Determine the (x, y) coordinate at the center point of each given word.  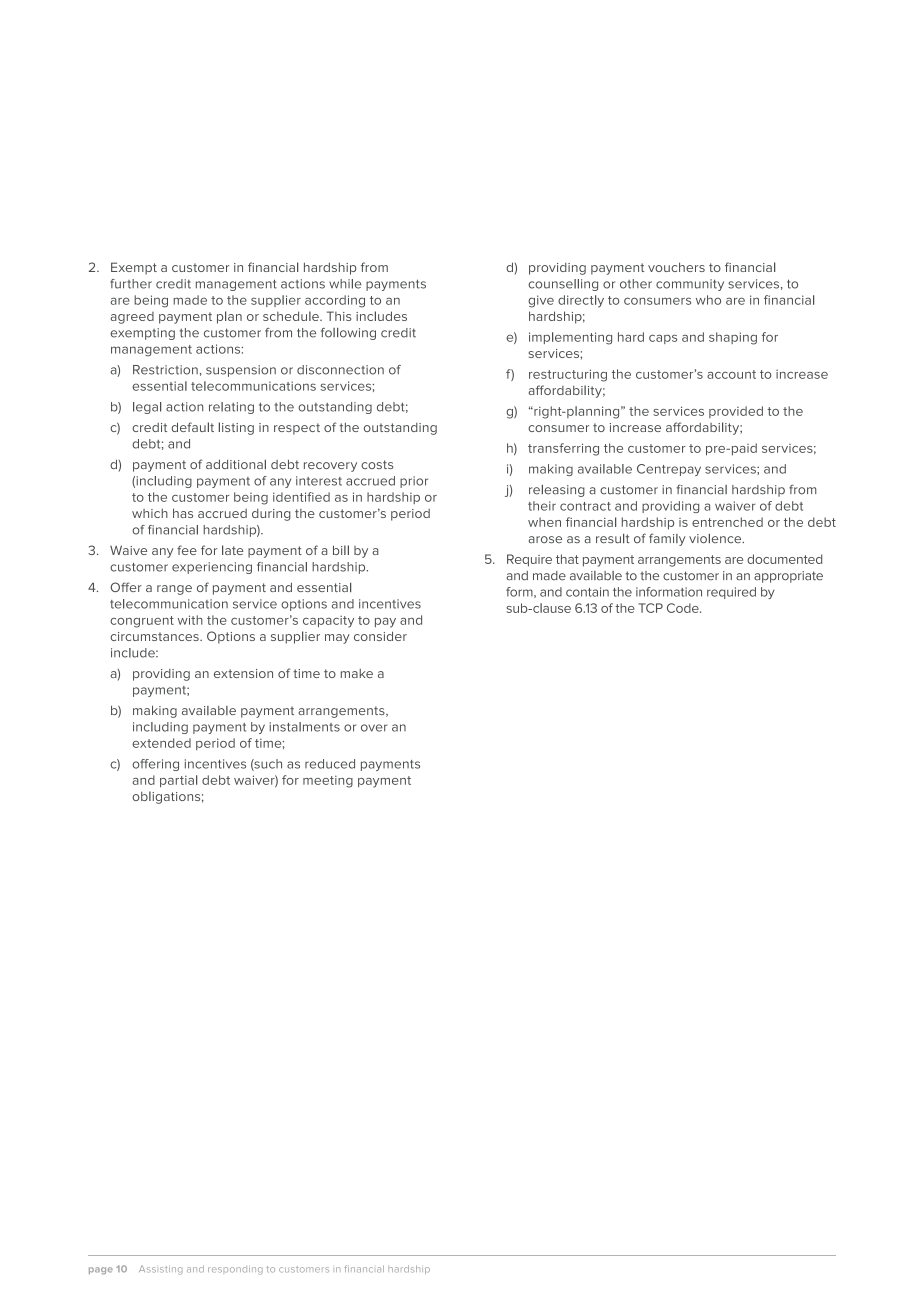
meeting (328, 782)
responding (235, 1271)
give (541, 301)
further (131, 284)
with (190, 620)
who (708, 300)
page (101, 1271)
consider (380, 636)
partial (178, 781)
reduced (330, 764)
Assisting (160, 1270)
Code (684, 608)
